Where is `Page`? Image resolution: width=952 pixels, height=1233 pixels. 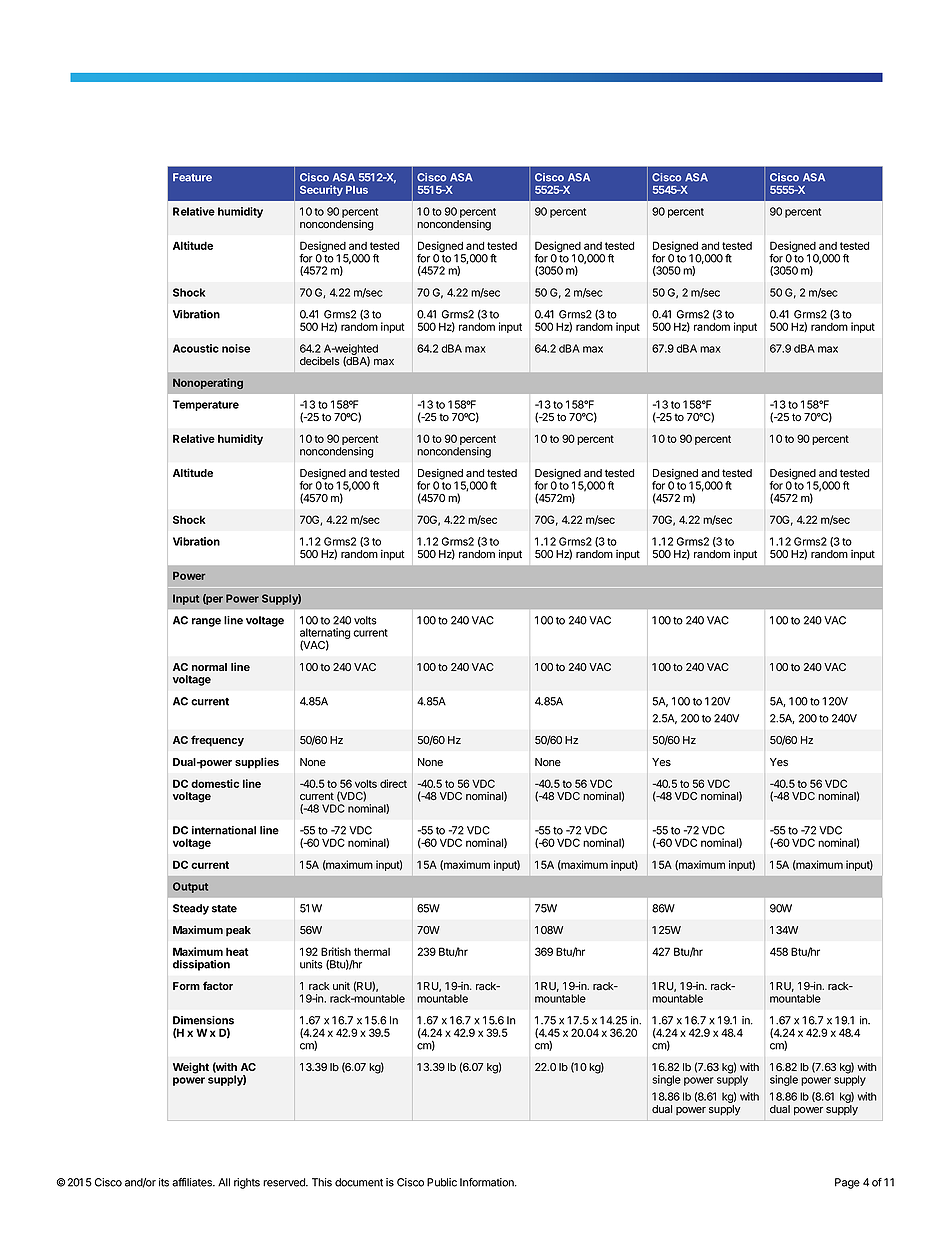 Page is located at coordinates (847, 1183).
